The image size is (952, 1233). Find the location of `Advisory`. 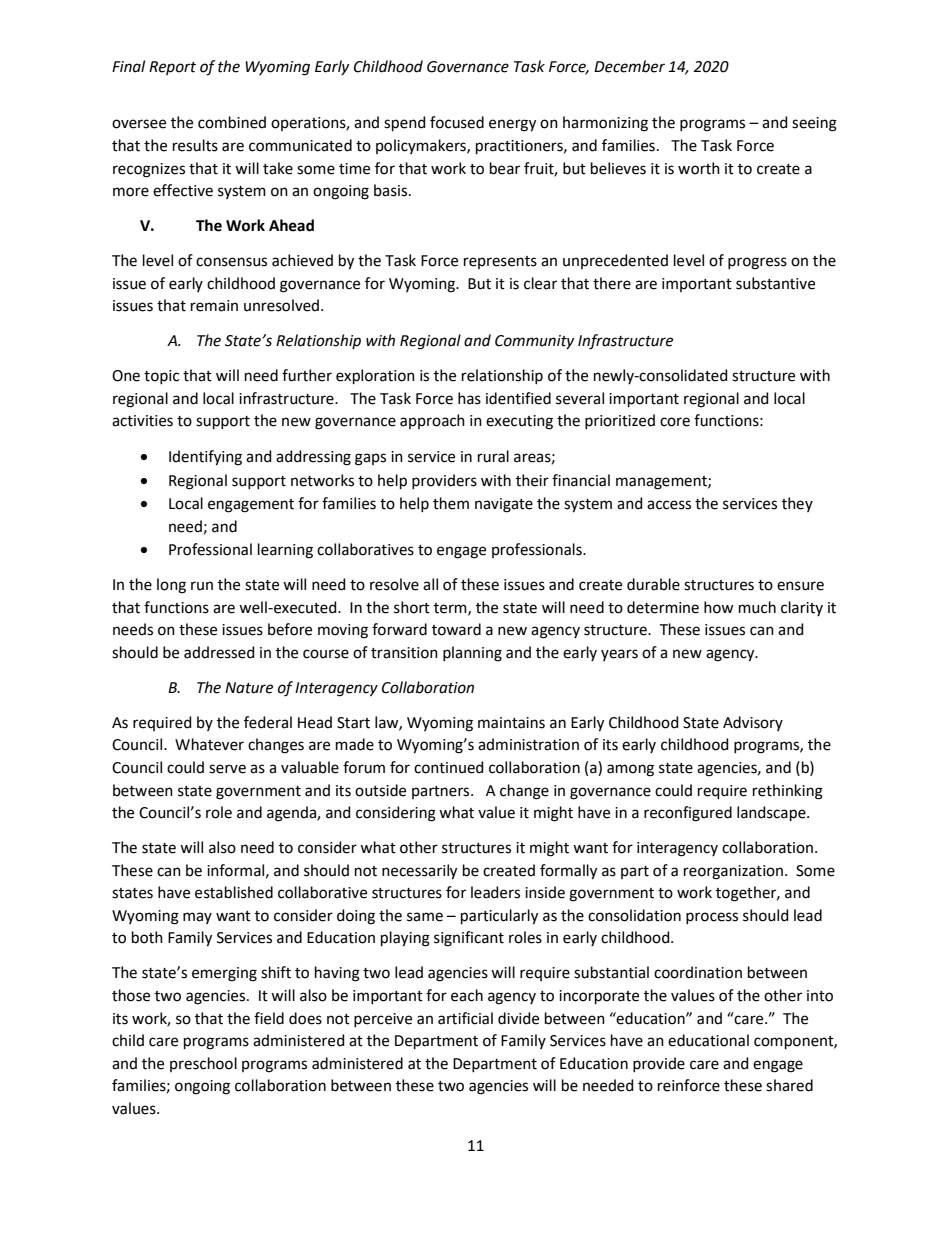

Advisory is located at coordinates (753, 723).
